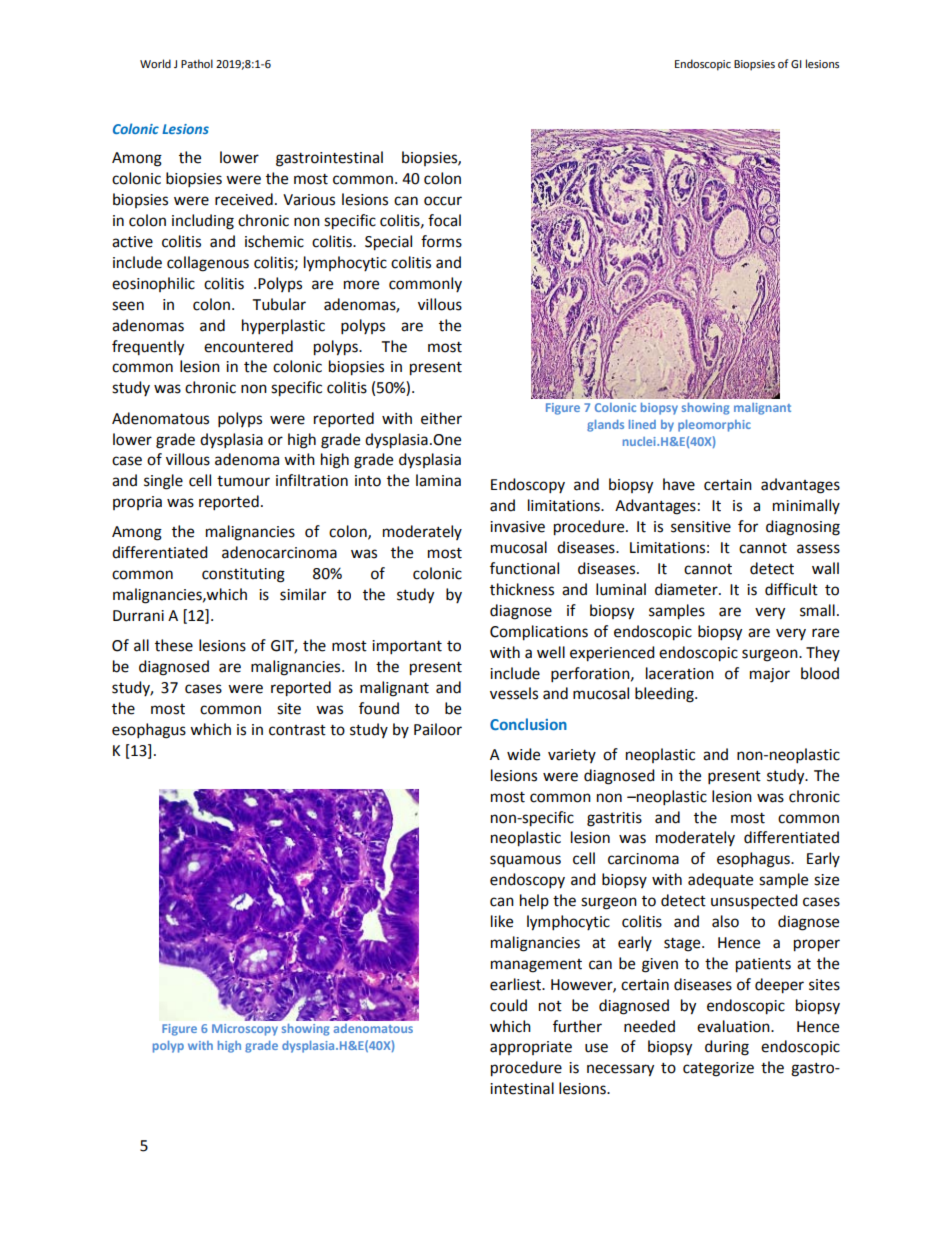  What do you see at coordinates (443, 201) in the page?
I see `occur` at bounding box center [443, 201].
